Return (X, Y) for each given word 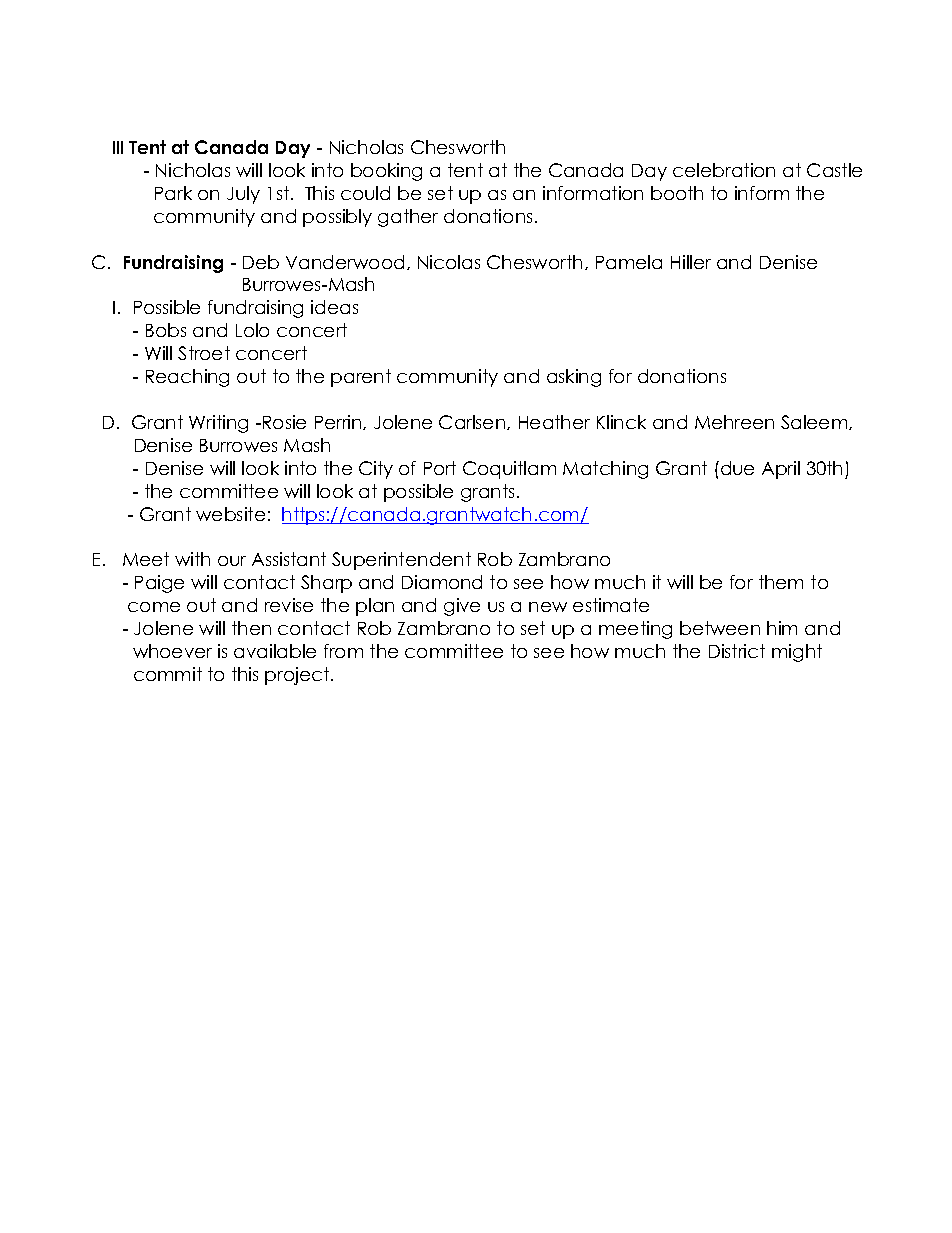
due (737, 468)
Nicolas (449, 262)
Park (173, 193)
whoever (172, 651)
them (781, 582)
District (737, 651)
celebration (724, 170)
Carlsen (473, 422)
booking (386, 172)
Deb (261, 262)
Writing (218, 424)
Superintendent (401, 561)
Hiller (691, 262)
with (192, 559)
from (343, 651)
